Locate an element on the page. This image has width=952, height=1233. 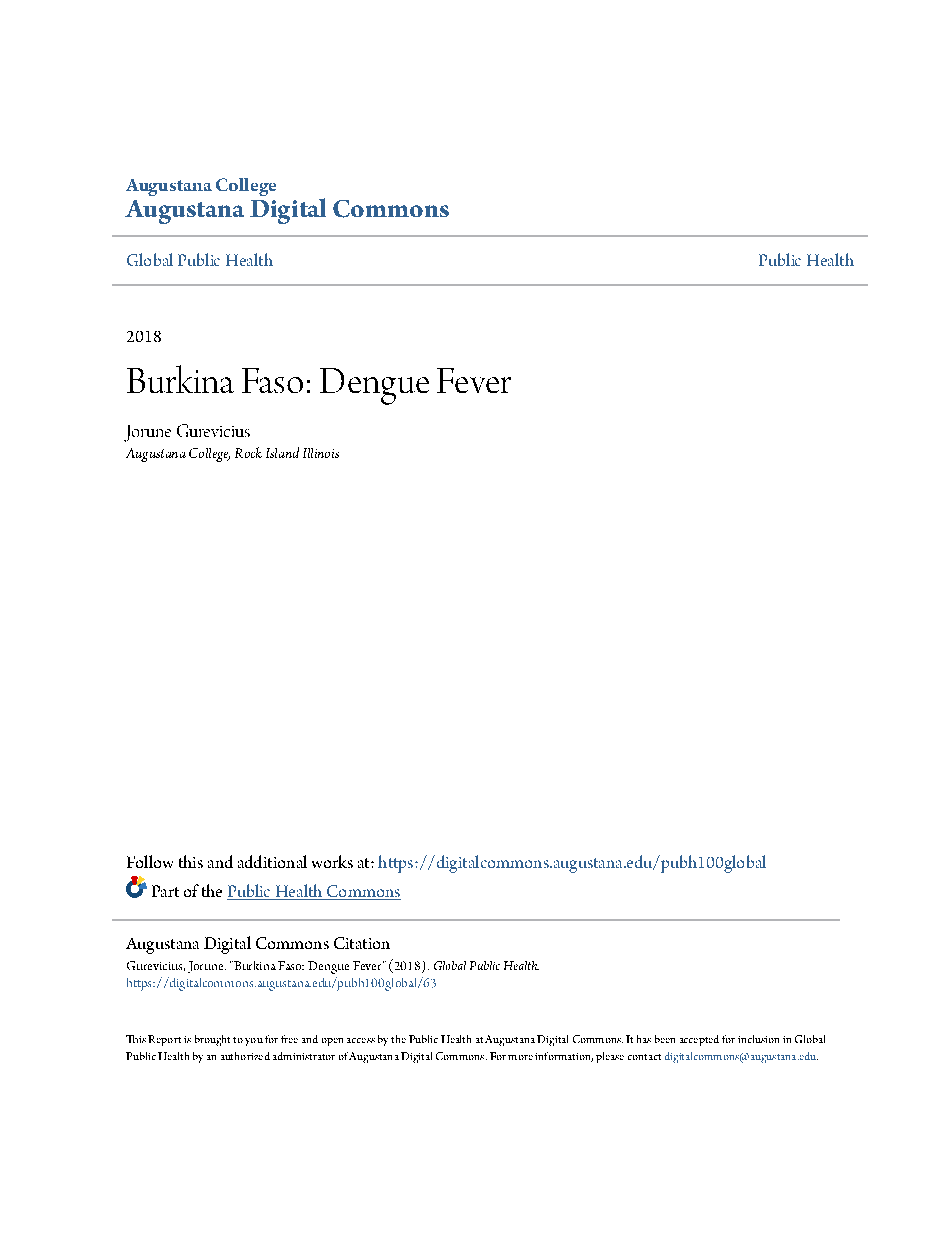
Island is located at coordinates (282, 452).
